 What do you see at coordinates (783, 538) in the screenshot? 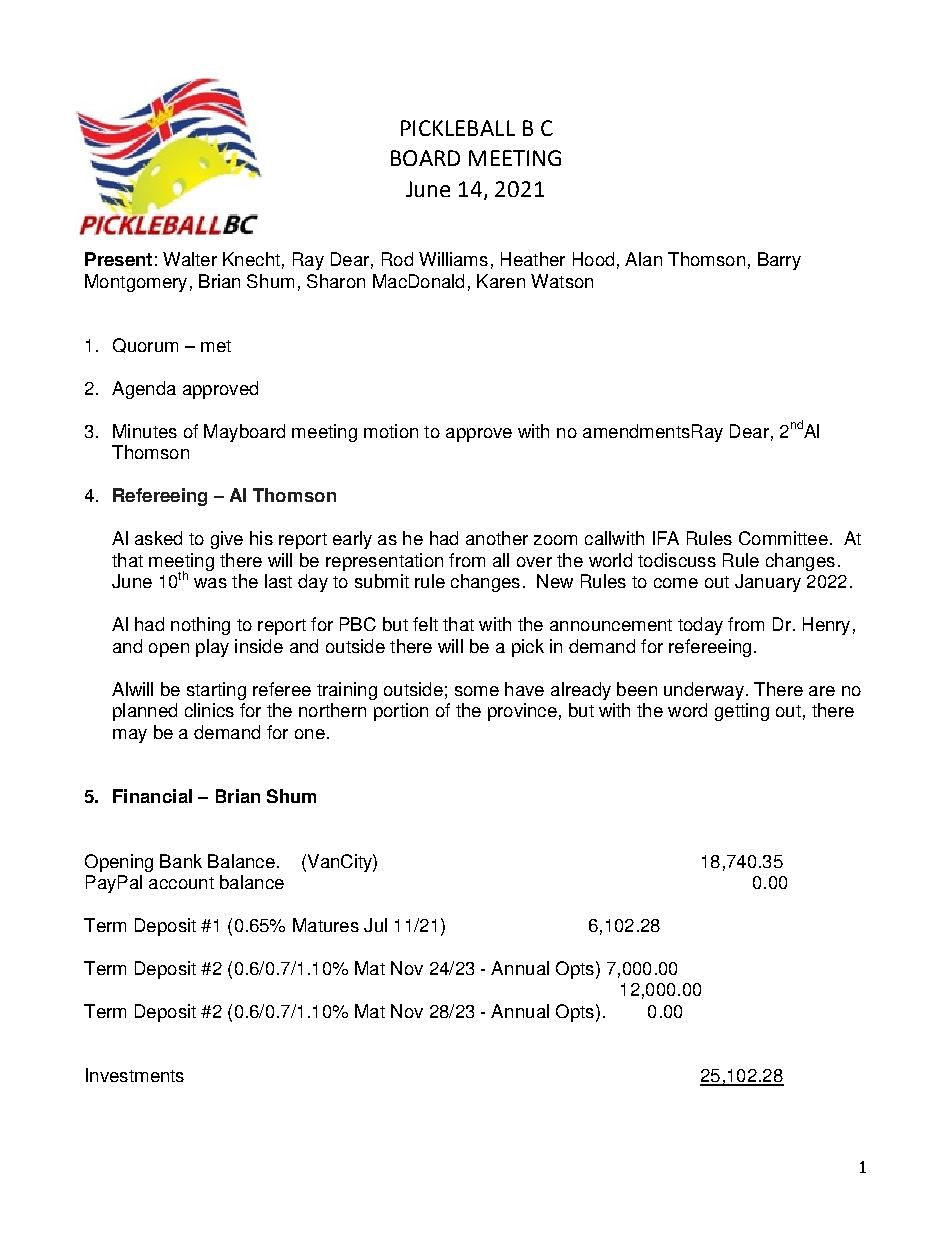
I see `Committee` at bounding box center [783, 538].
